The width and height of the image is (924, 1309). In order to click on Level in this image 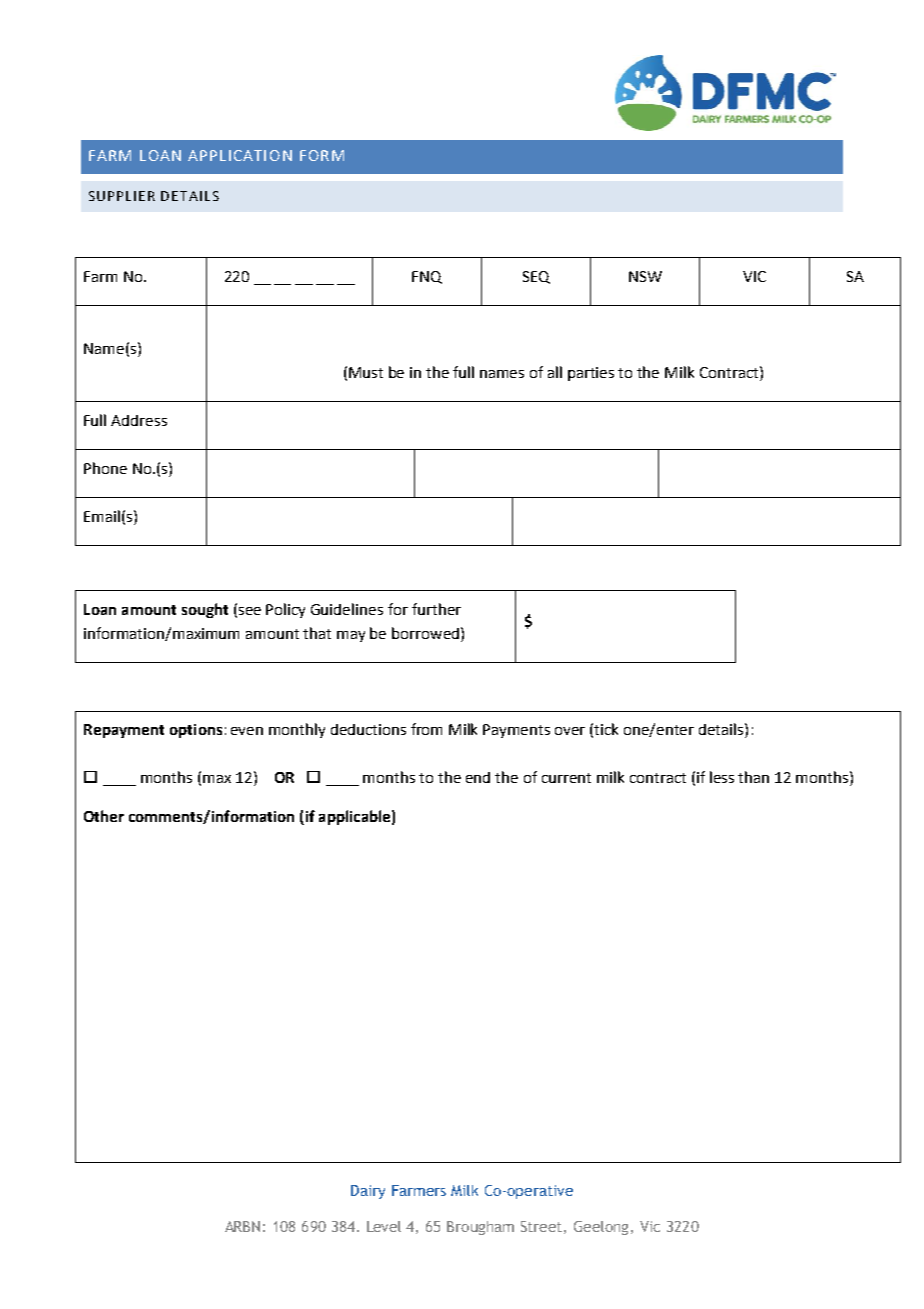, I will do `click(384, 1226)`.
